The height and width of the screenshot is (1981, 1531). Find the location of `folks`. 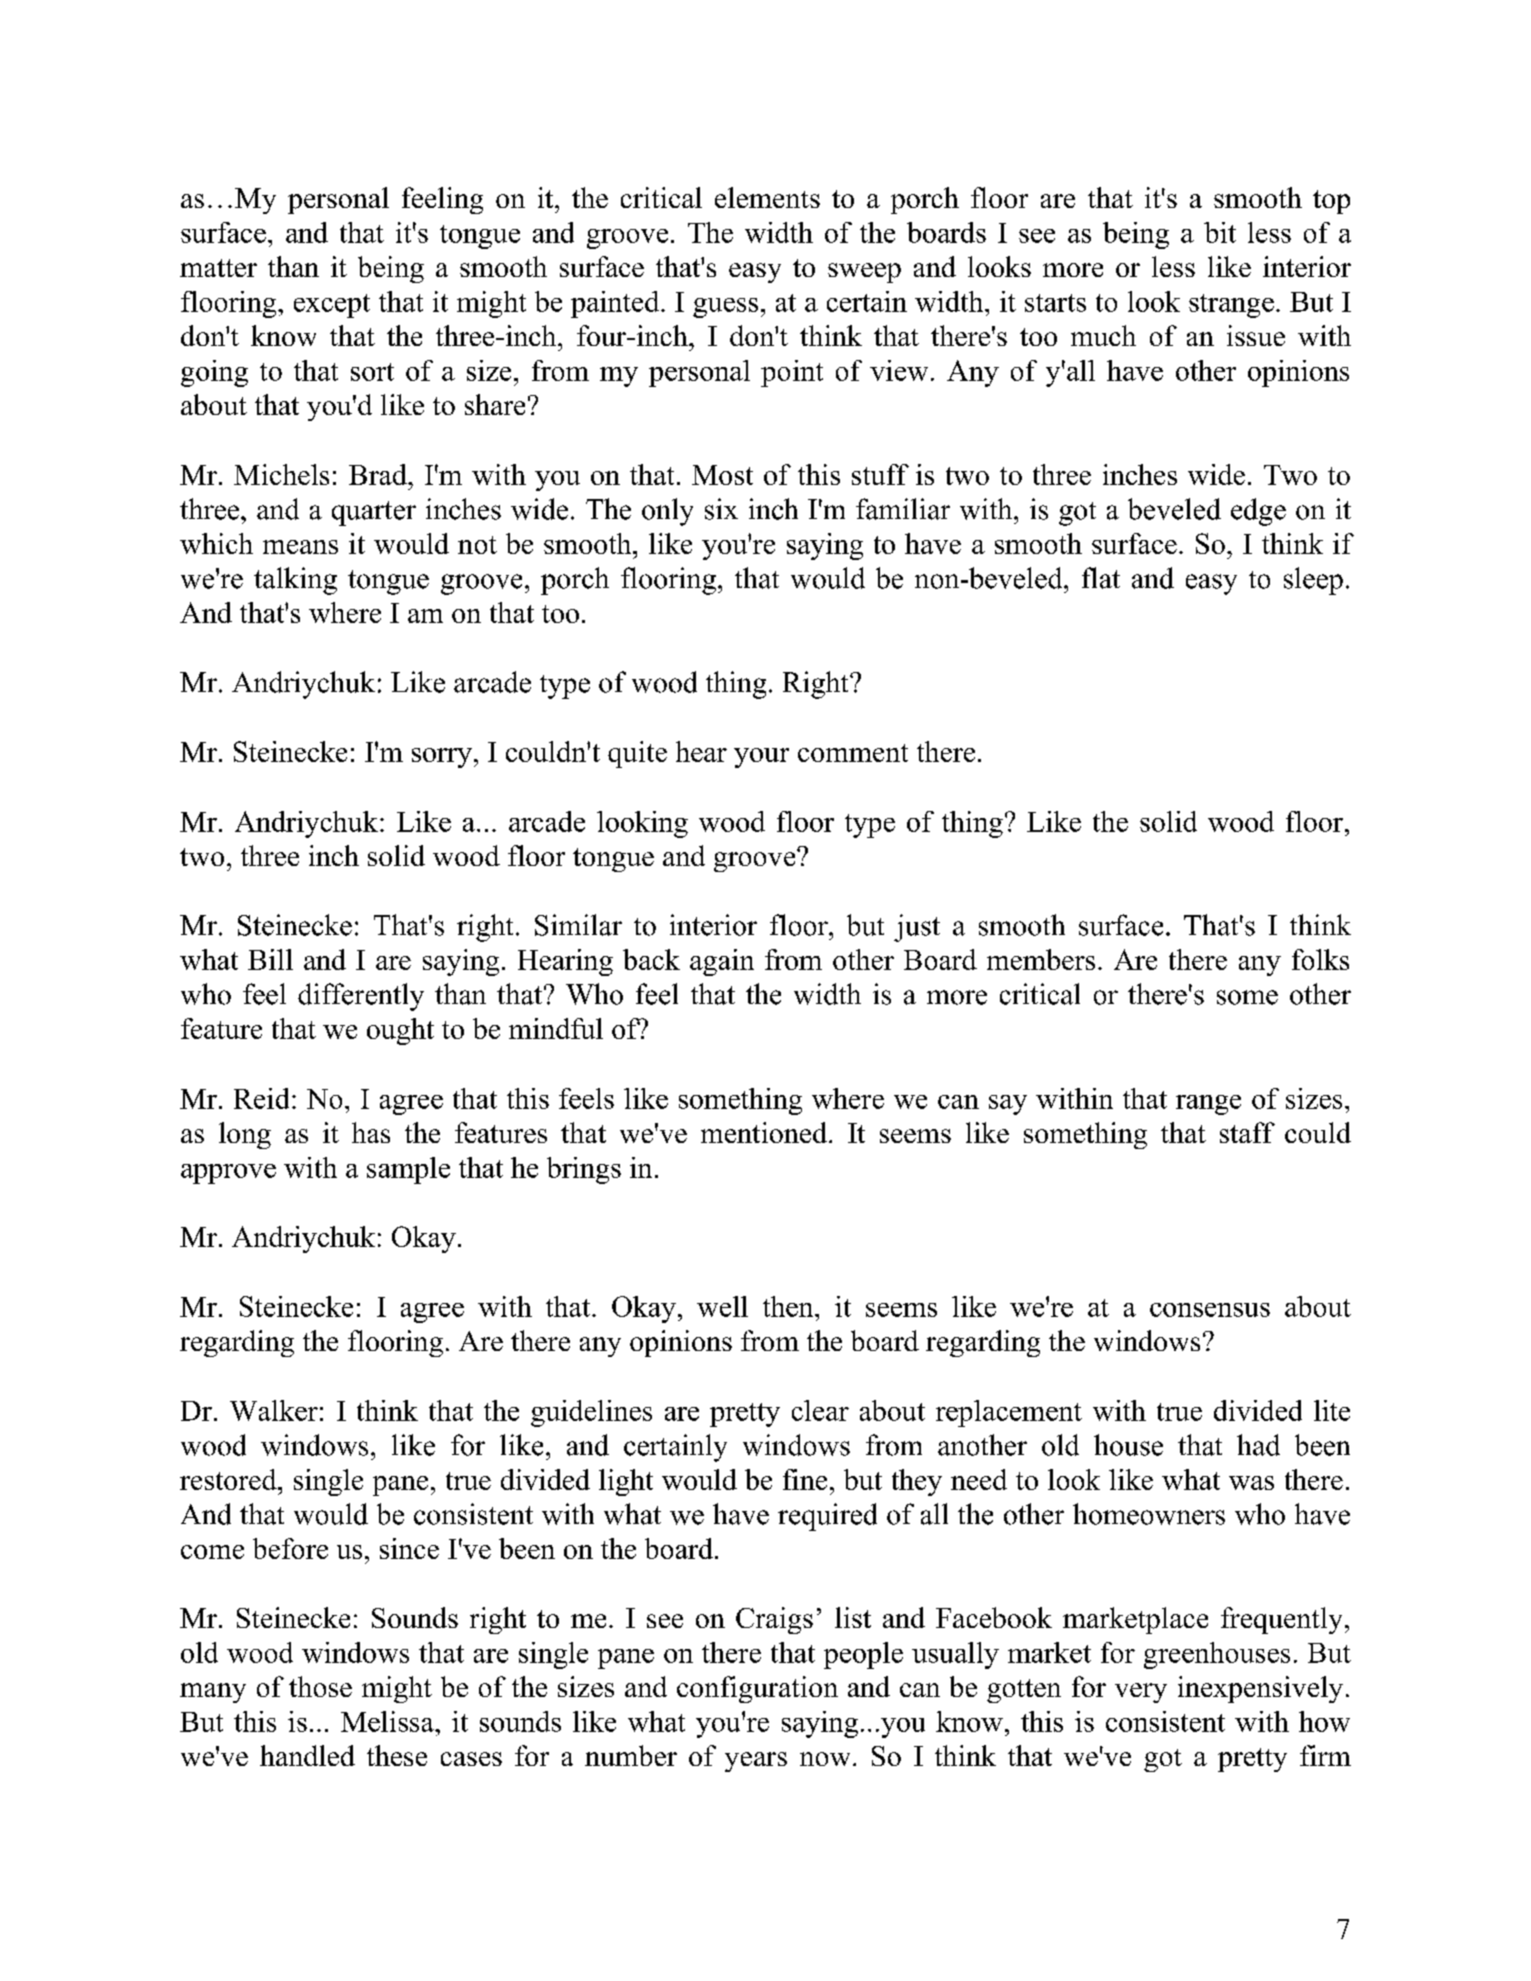

folks is located at coordinates (1320, 959).
